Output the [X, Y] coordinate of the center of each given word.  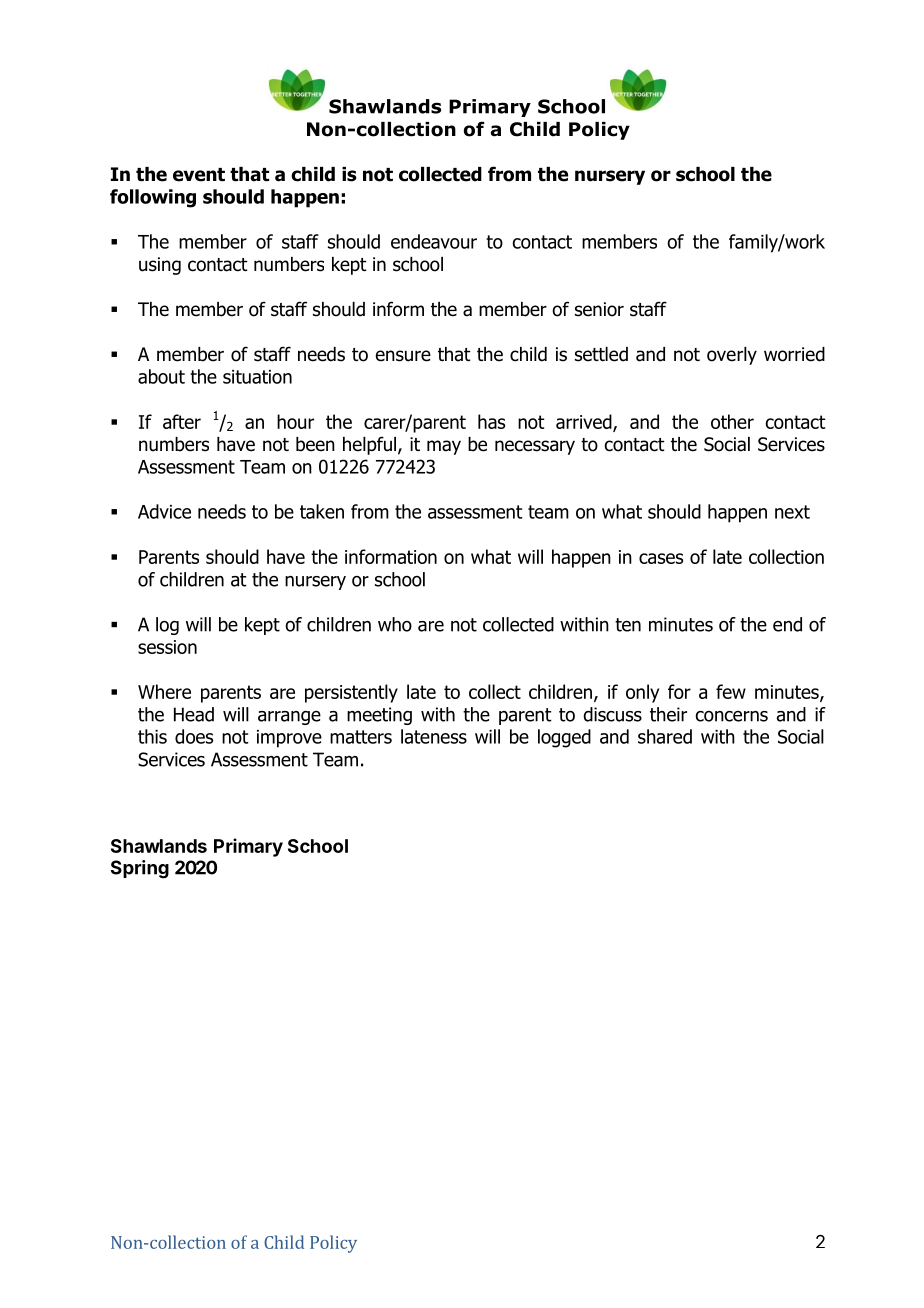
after [182, 421]
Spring [140, 869]
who [395, 624]
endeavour [434, 241]
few [731, 691]
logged [564, 738]
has [491, 421]
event [199, 175]
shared [665, 736]
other [732, 421]
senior [599, 309]
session [167, 647]
